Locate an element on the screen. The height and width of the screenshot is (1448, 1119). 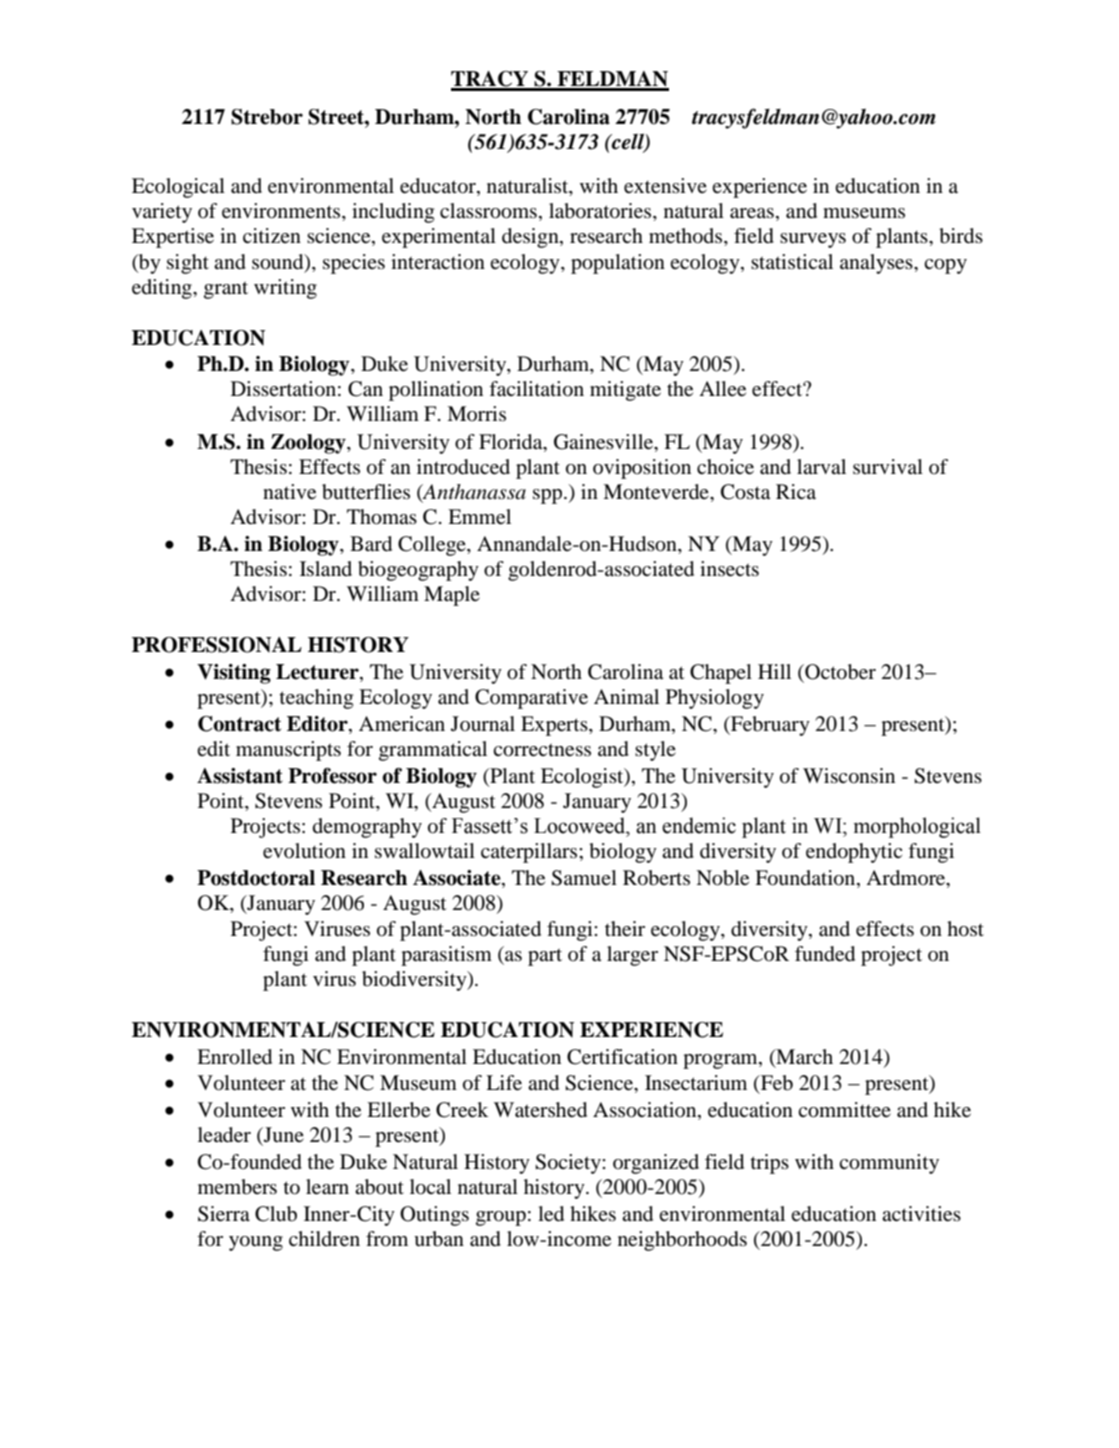
Club is located at coordinates (276, 1214).
